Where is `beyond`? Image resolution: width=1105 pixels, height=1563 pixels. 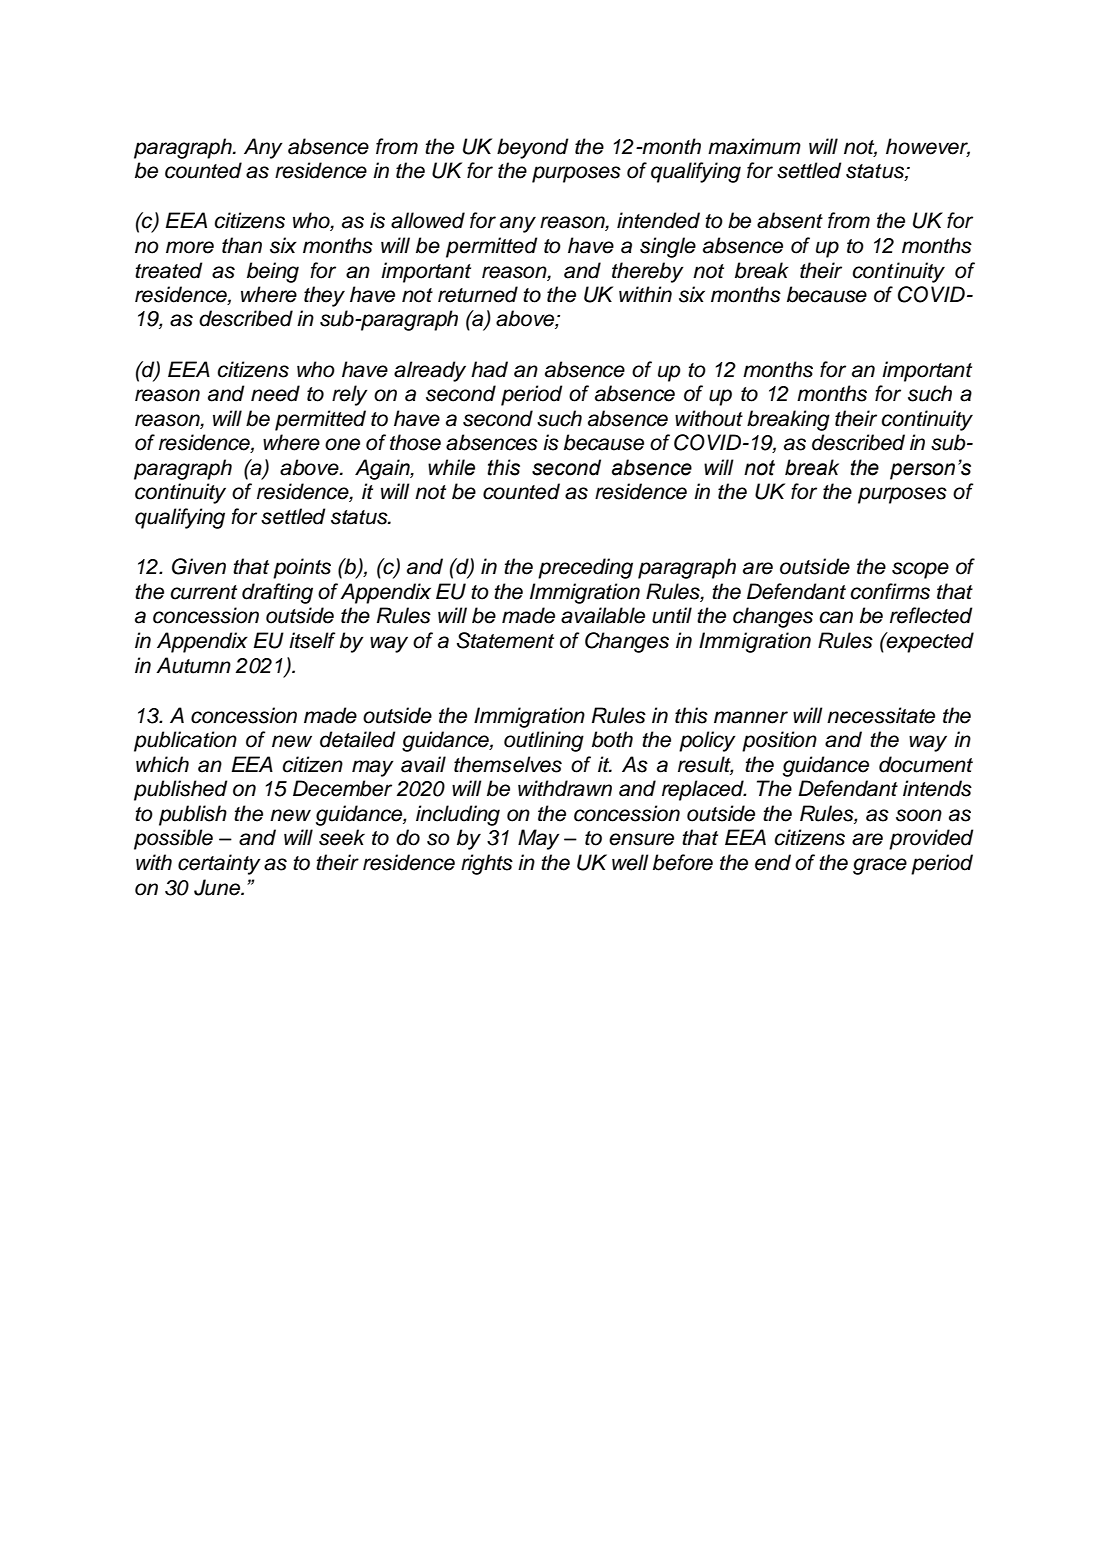 beyond is located at coordinates (533, 148).
